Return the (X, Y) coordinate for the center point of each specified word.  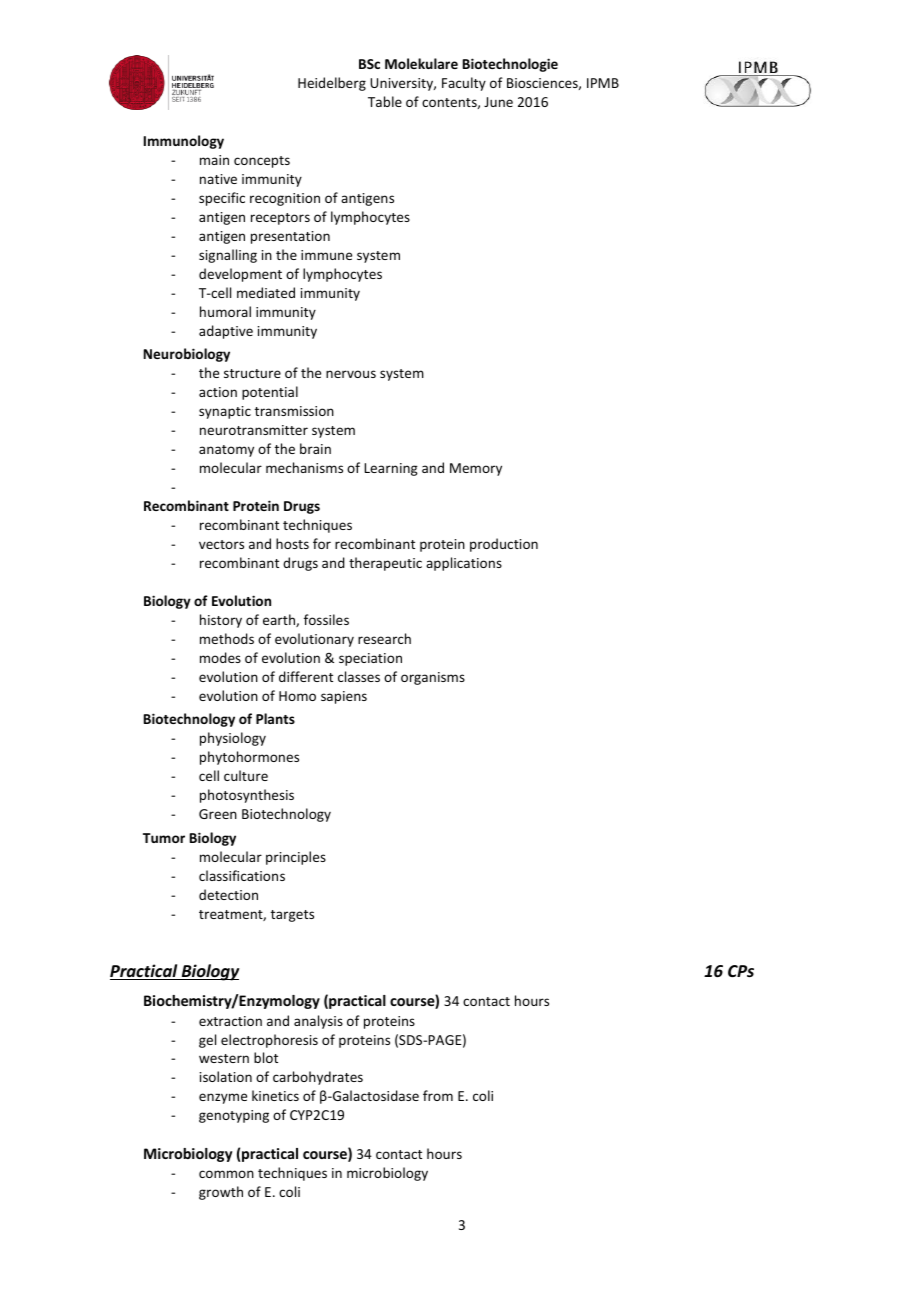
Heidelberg (332, 84)
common (226, 1174)
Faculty (464, 84)
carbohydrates (318, 1078)
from (438, 1095)
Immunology (184, 142)
